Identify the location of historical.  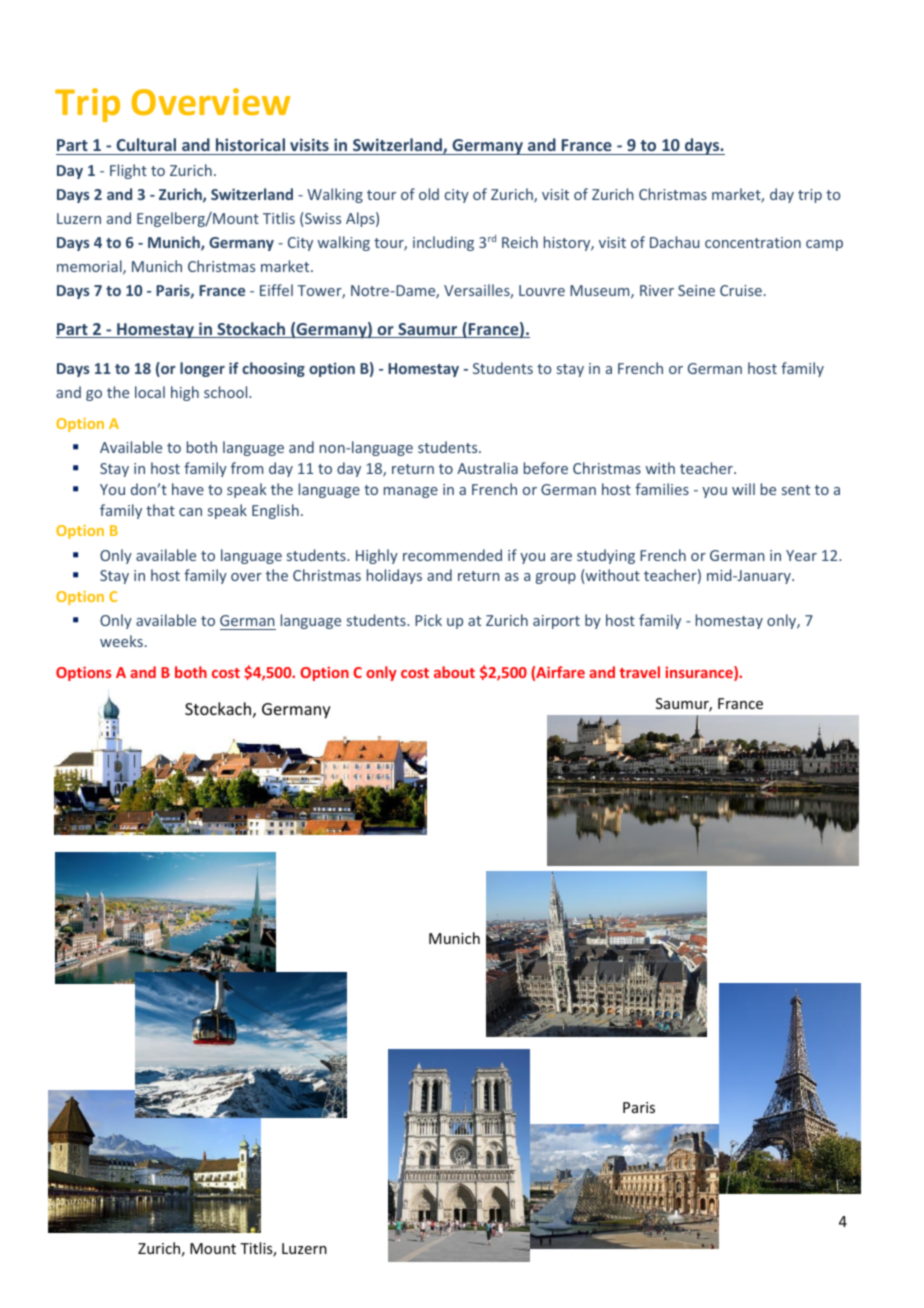
(250, 144).
